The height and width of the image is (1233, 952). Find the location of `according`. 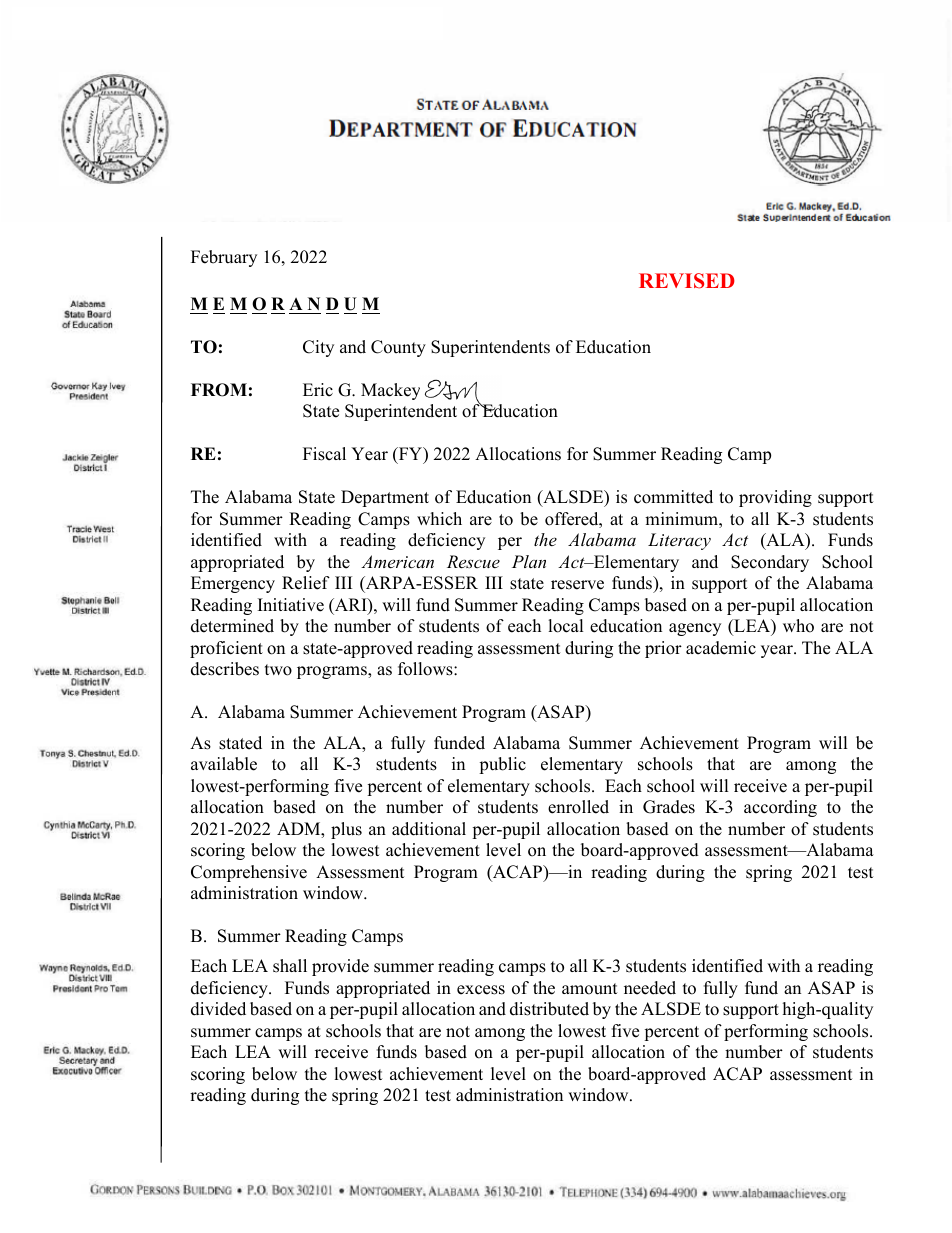

according is located at coordinates (780, 808).
